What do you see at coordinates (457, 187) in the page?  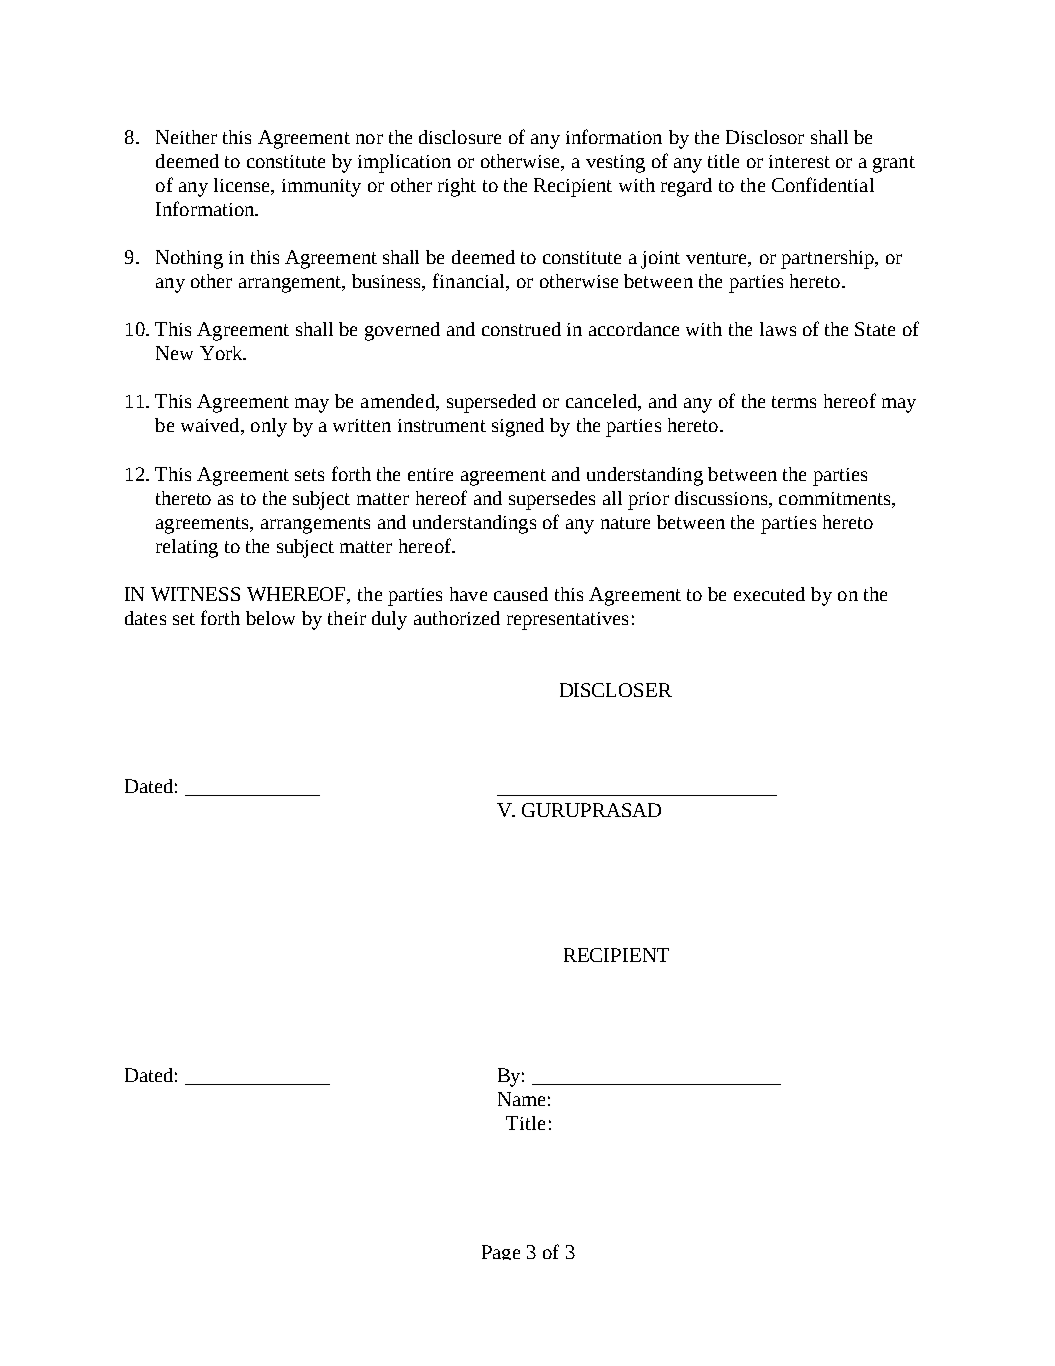 I see `right` at bounding box center [457, 187].
